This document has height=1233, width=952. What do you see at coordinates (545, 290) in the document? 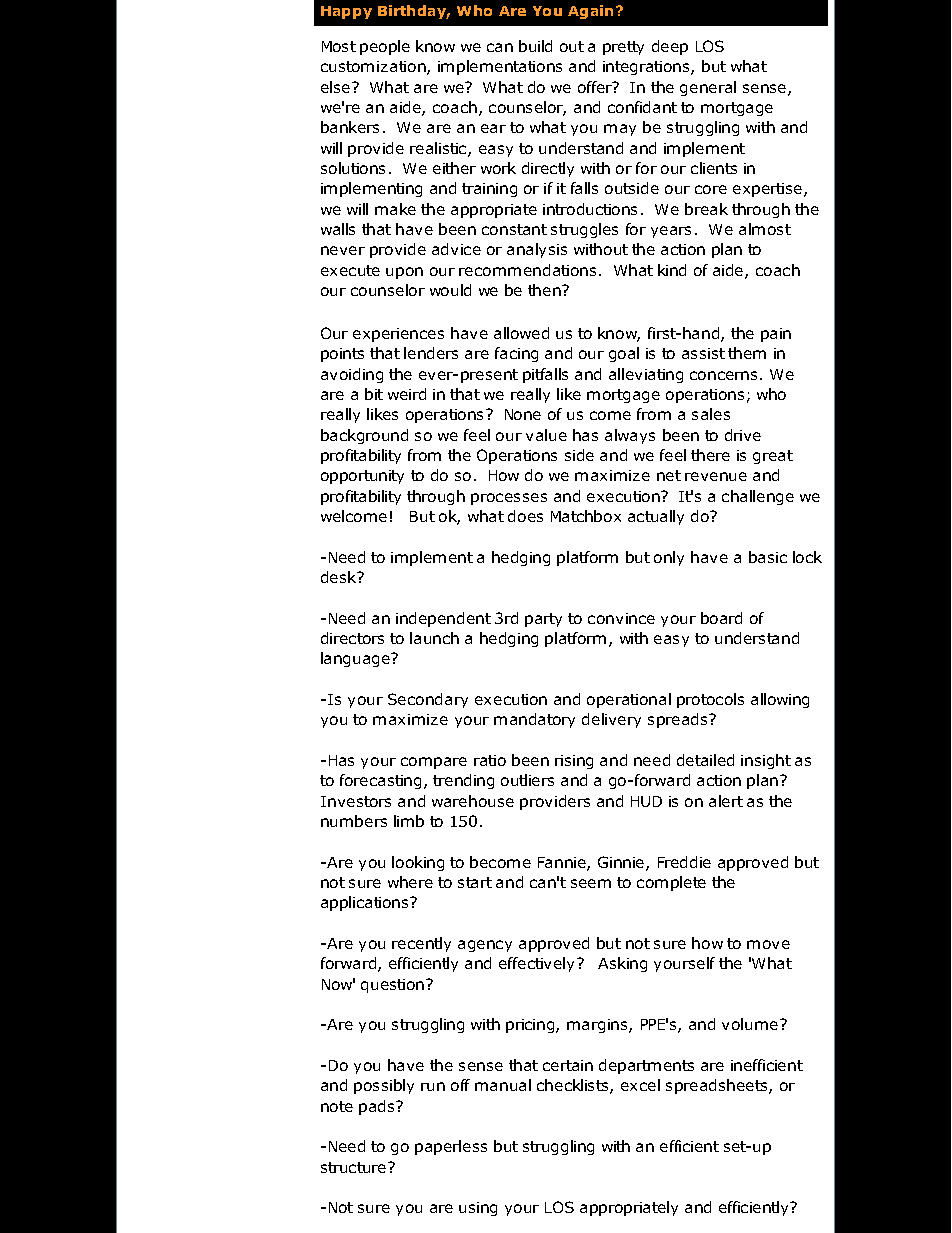
I see `then` at bounding box center [545, 290].
